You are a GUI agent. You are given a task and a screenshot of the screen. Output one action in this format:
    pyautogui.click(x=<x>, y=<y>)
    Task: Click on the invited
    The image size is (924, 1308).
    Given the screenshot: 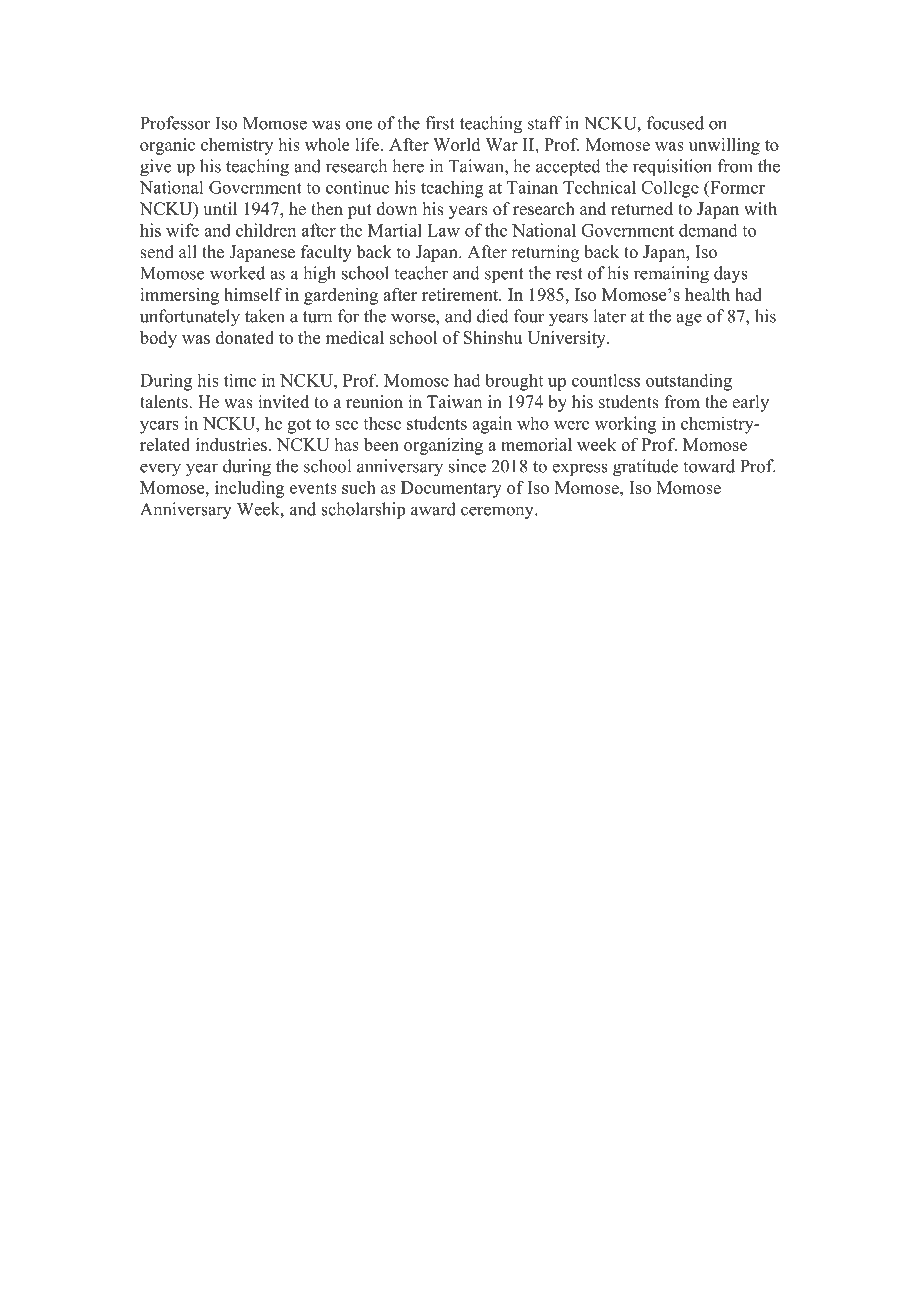 What is the action you would take?
    pyautogui.click(x=283, y=402)
